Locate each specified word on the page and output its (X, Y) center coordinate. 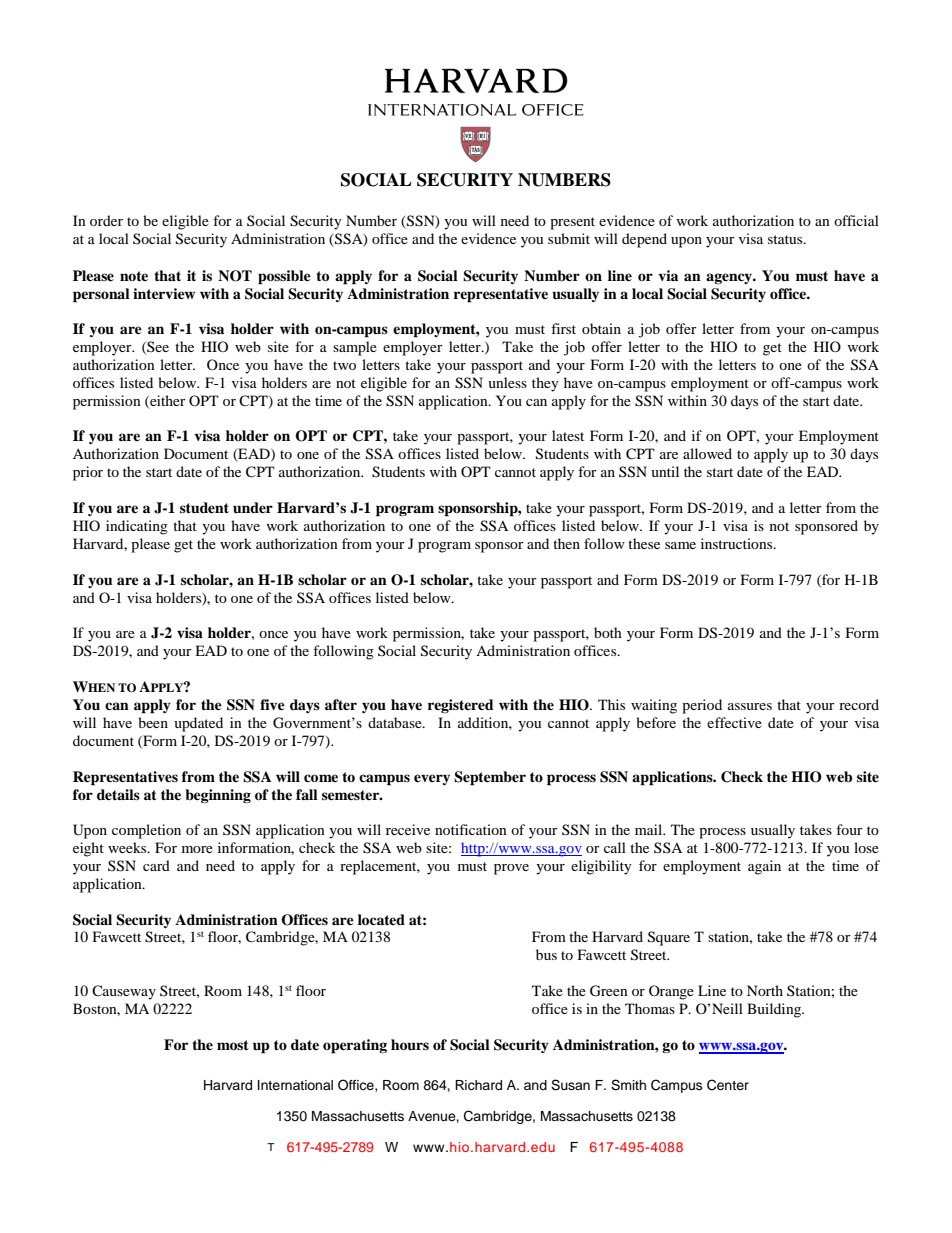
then (566, 543)
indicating (137, 527)
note (134, 276)
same (680, 545)
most (233, 1045)
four (849, 829)
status (786, 239)
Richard (478, 1085)
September (490, 778)
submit (569, 238)
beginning (218, 796)
